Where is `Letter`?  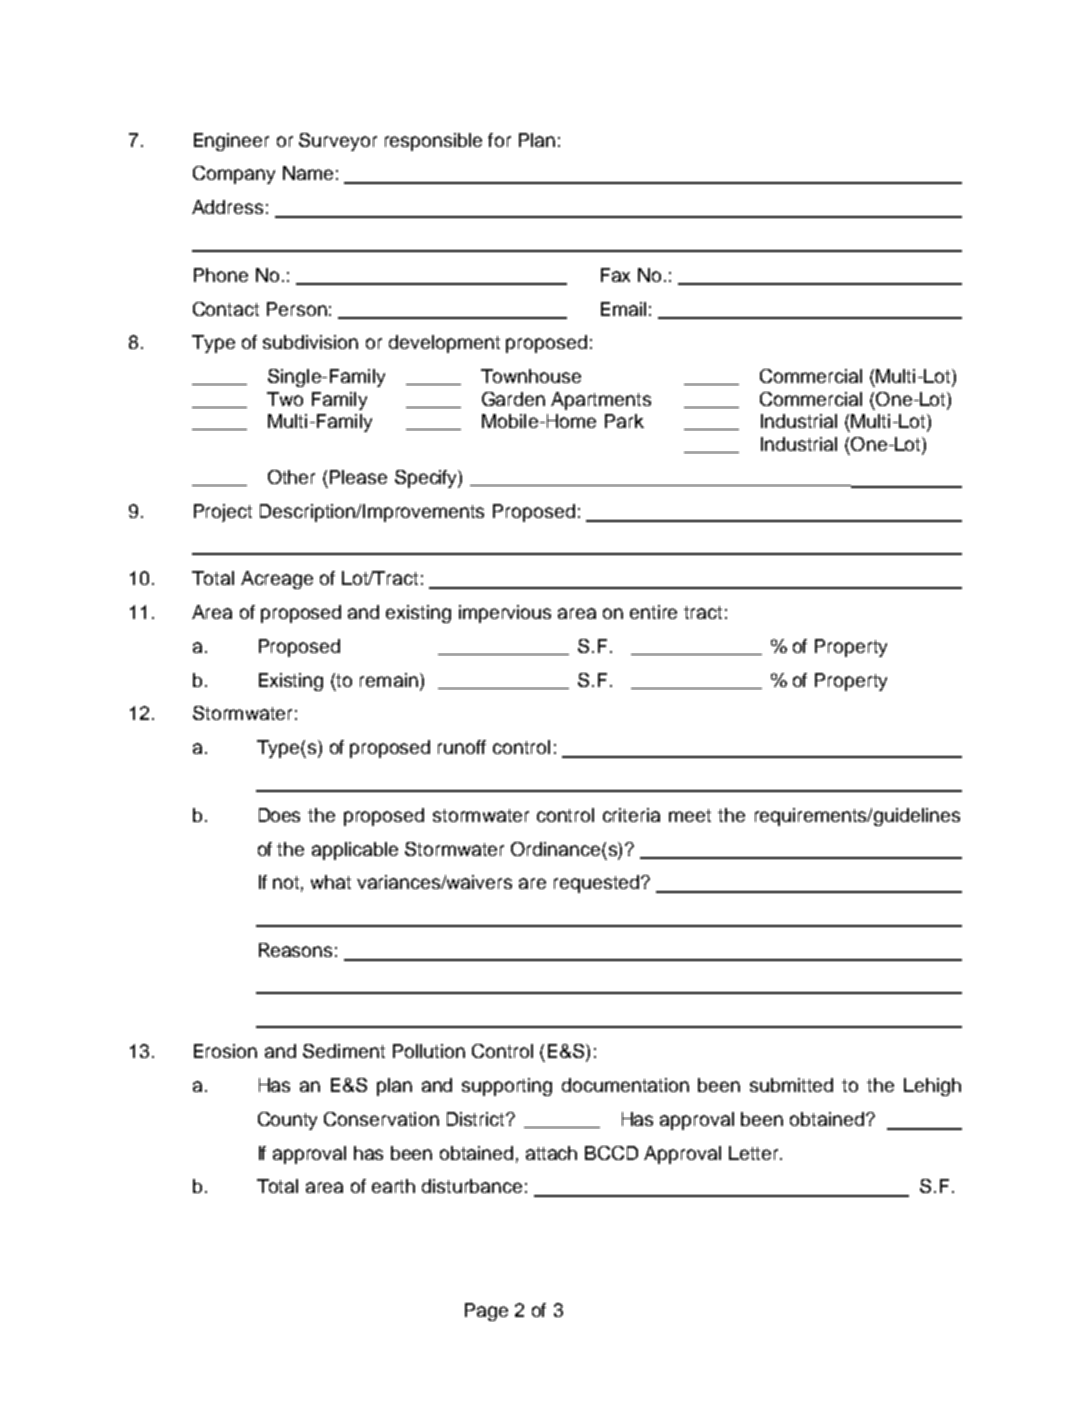
Letter is located at coordinates (755, 1153).
